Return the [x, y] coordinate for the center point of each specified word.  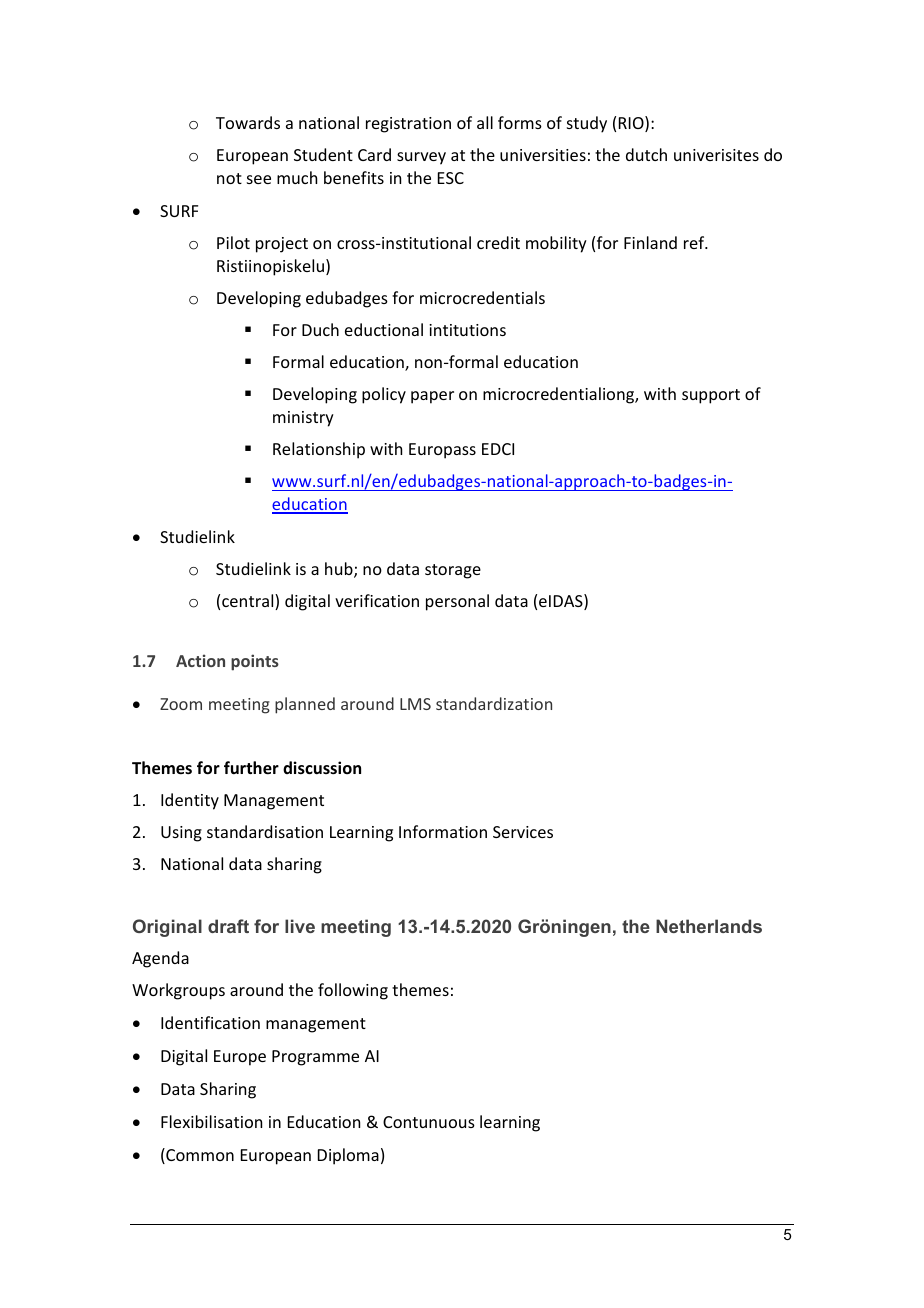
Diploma [348, 1156]
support [711, 396]
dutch [646, 154]
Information [443, 831]
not [229, 178]
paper [432, 397]
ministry [303, 419]
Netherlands [709, 926]
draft [228, 926]
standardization [494, 703]
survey [421, 158]
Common [199, 1156]
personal [457, 602]
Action [200, 660]
